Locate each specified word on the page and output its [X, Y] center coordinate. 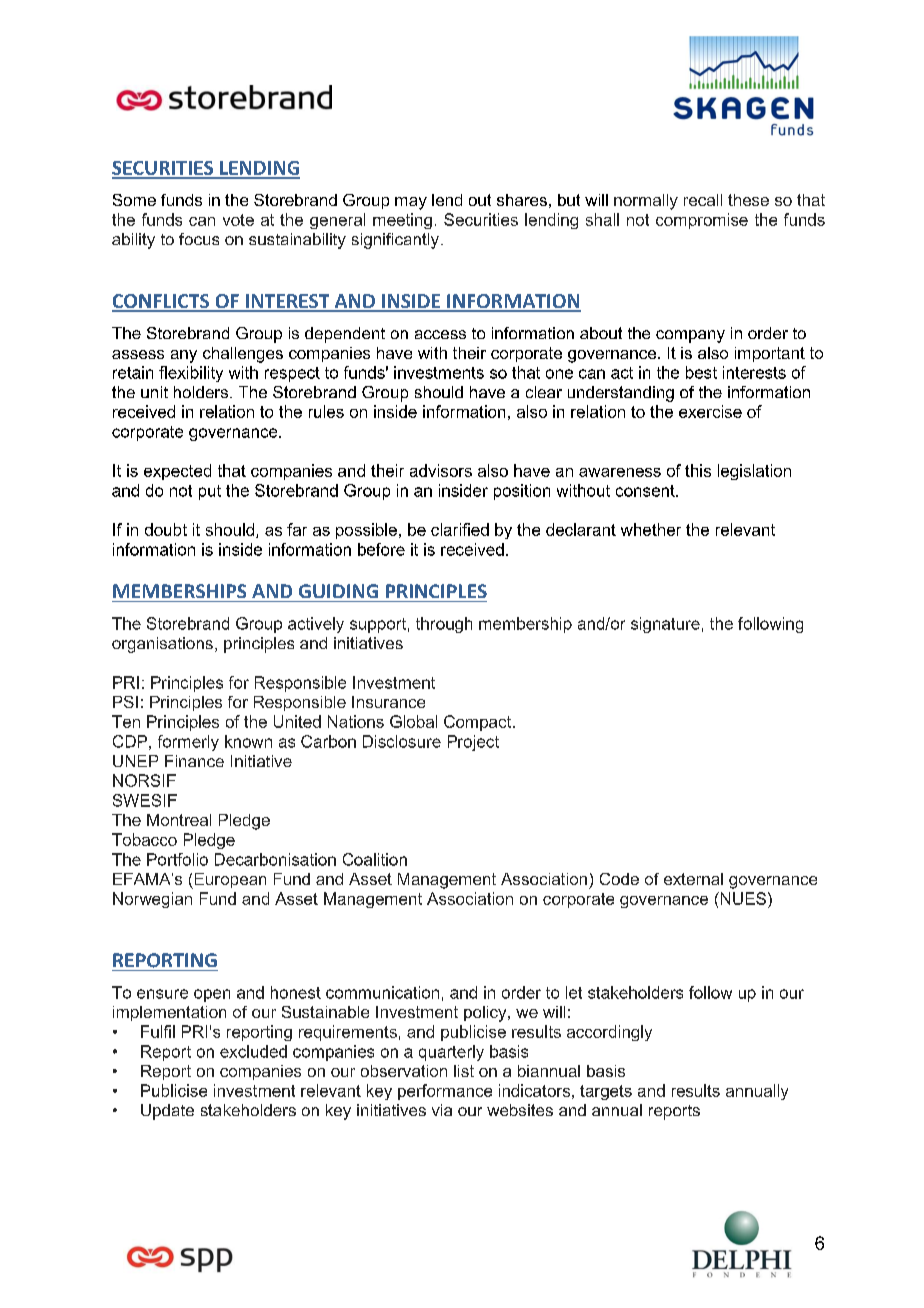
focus [199, 239]
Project [473, 743]
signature [665, 625]
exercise [710, 411]
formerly [188, 743]
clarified [460, 529]
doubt [166, 529]
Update [167, 1112]
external [693, 879]
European [229, 881]
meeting [402, 221]
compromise [702, 221]
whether [651, 529]
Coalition [375, 859]
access [440, 334]
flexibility [191, 374]
